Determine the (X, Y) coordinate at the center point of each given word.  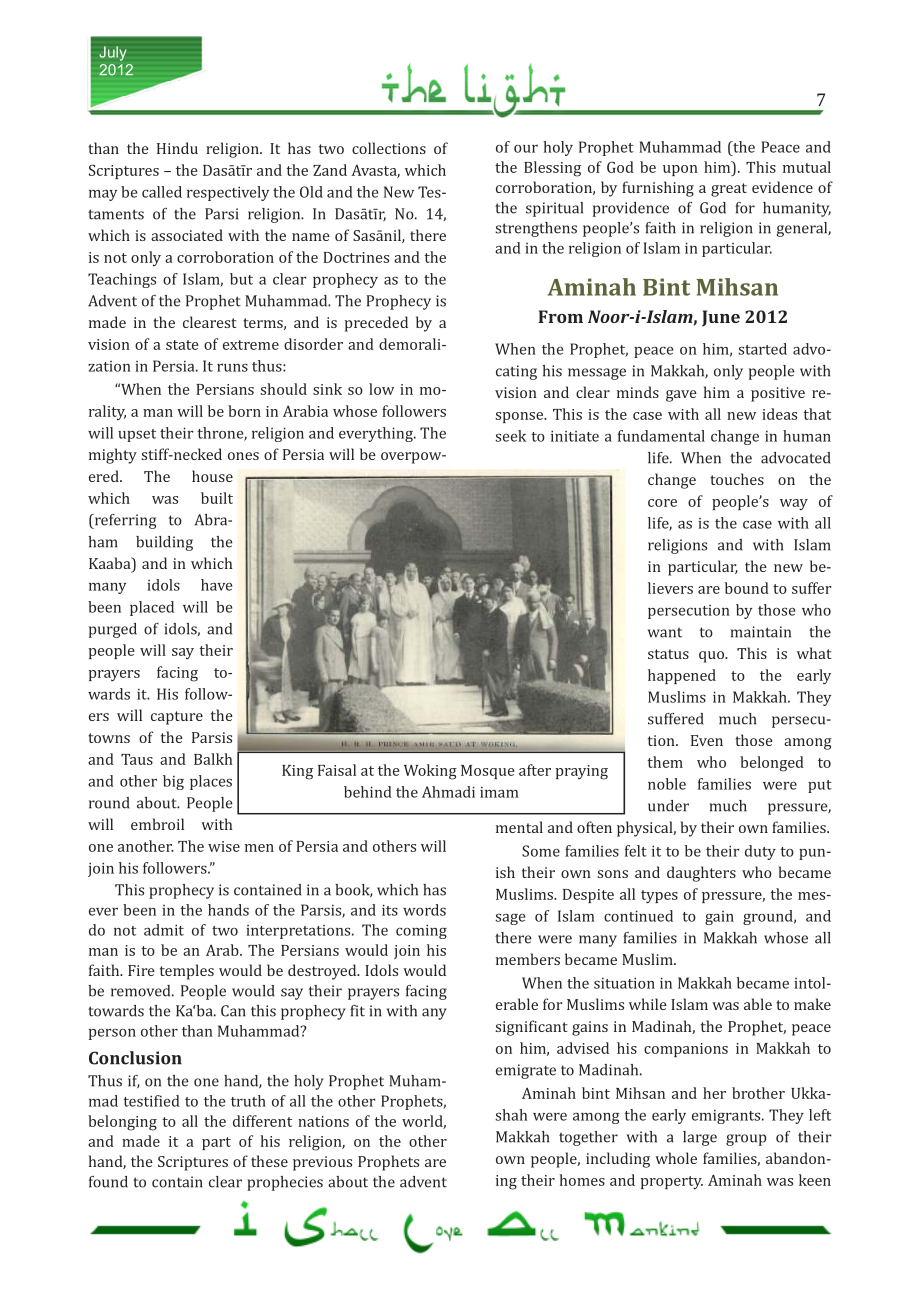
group (746, 1140)
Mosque (488, 772)
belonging (122, 1123)
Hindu (177, 148)
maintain (760, 632)
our (526, 149)
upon (680, 170)
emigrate (526, 1071)
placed (152, 608)
